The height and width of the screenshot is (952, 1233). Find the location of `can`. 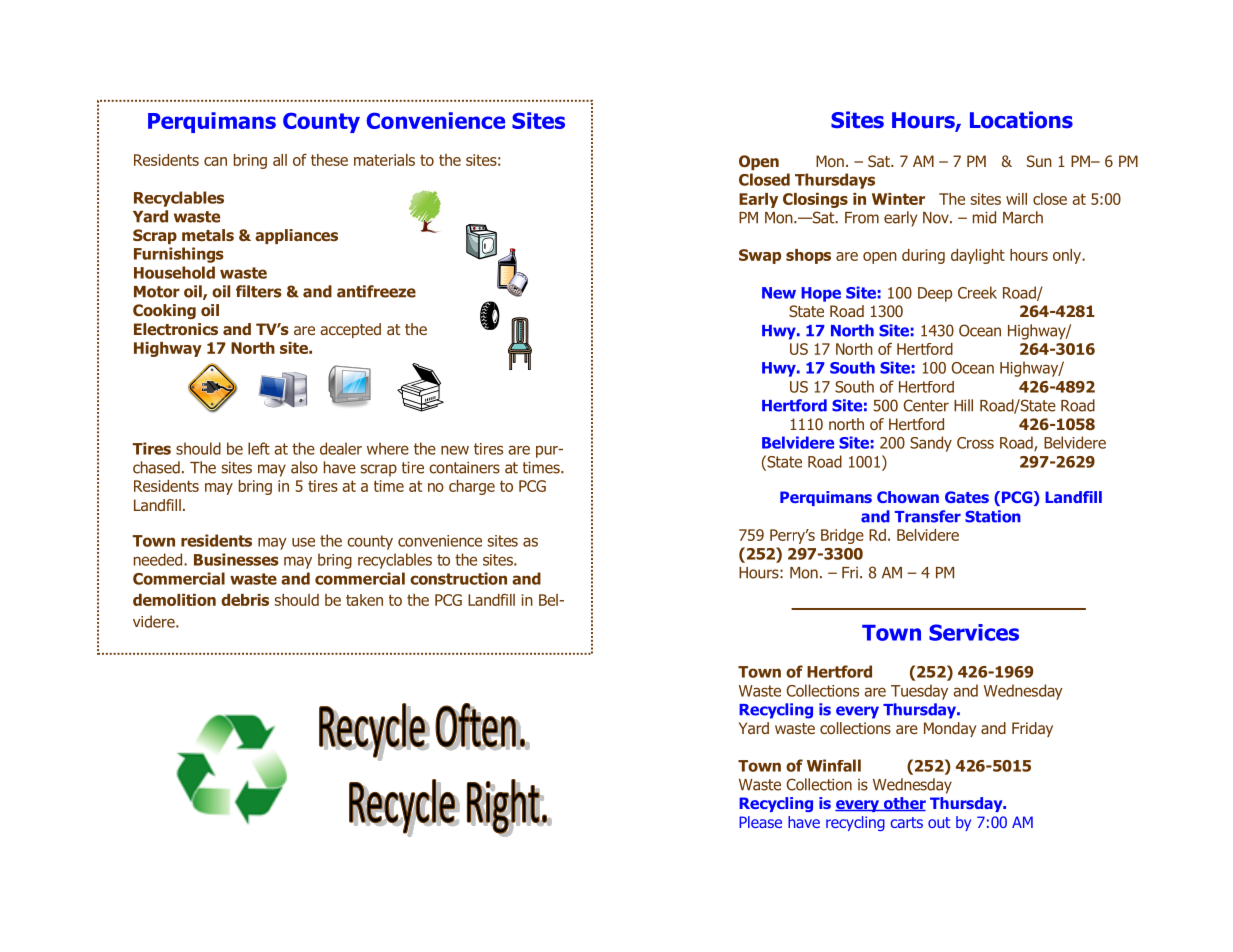

can is located at coordinates (215, 161).
